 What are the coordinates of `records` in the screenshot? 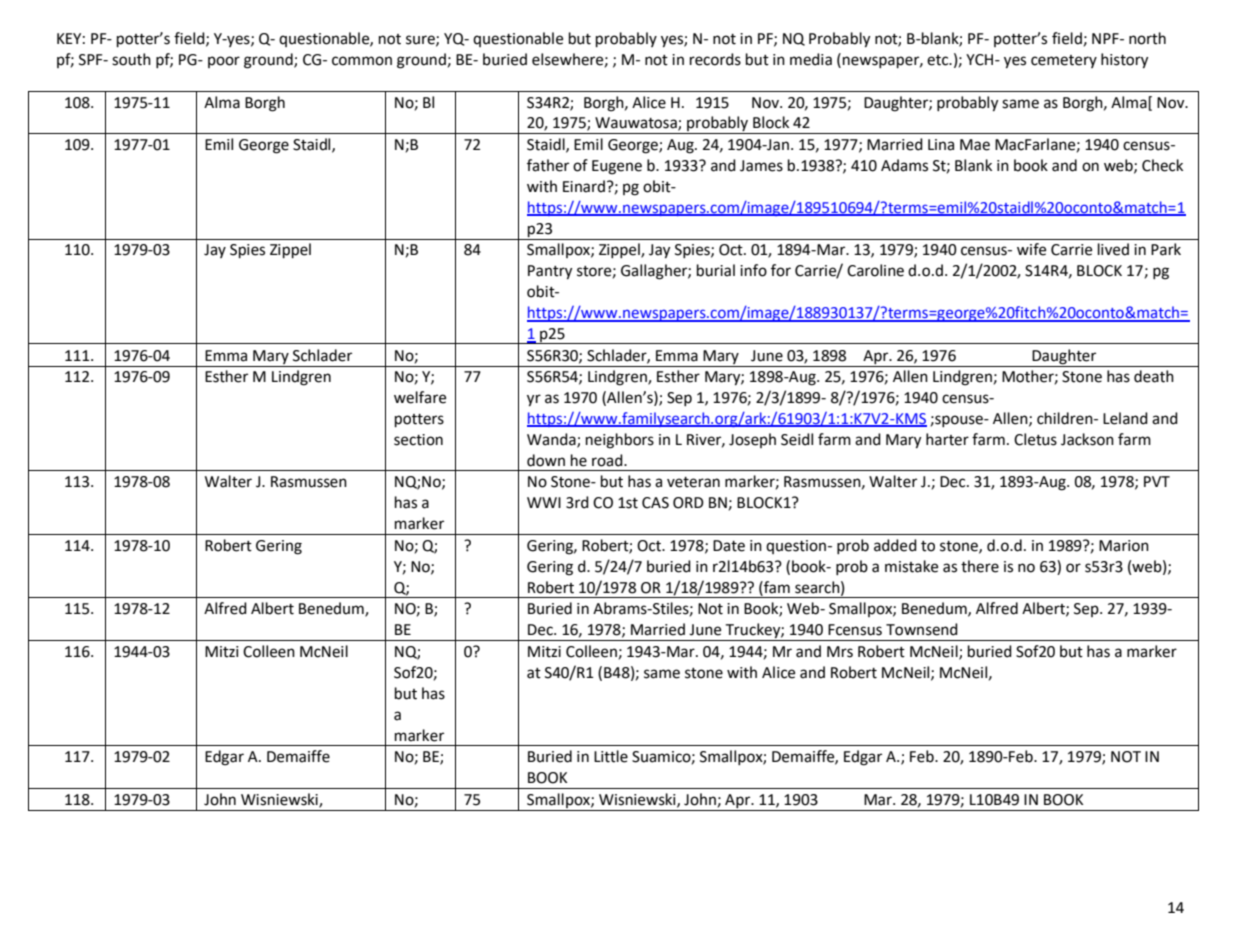 It's located at (715, 59).
